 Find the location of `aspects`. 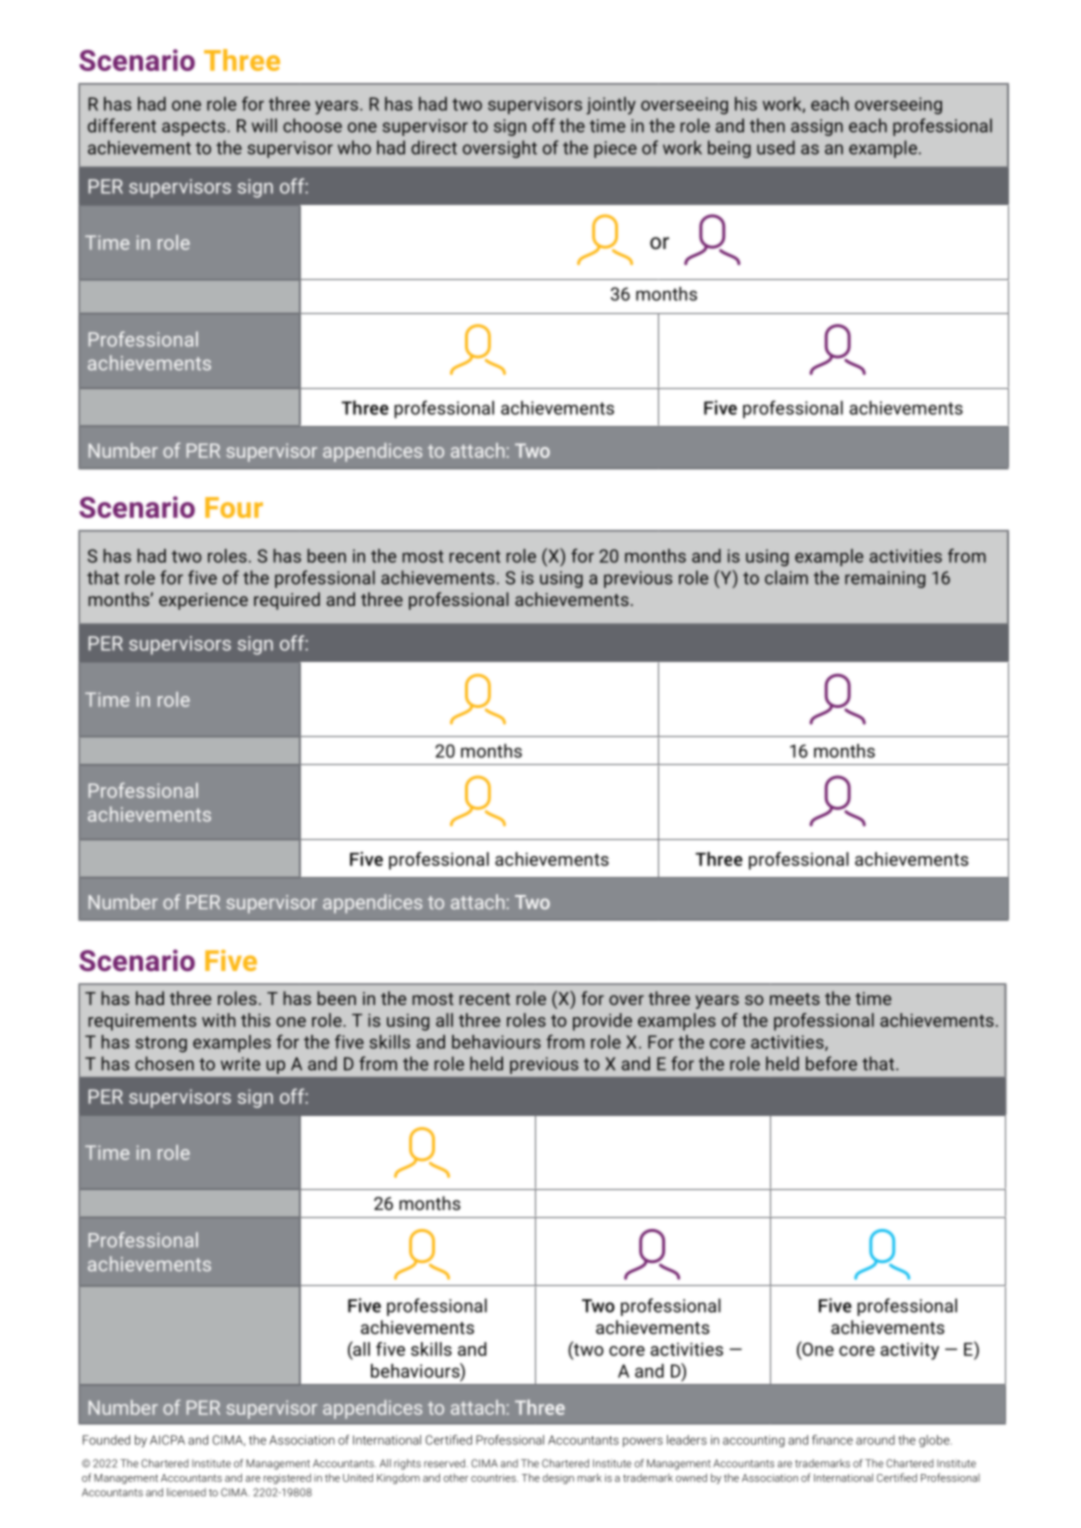

aspects is located at coordinates (195, 128).
